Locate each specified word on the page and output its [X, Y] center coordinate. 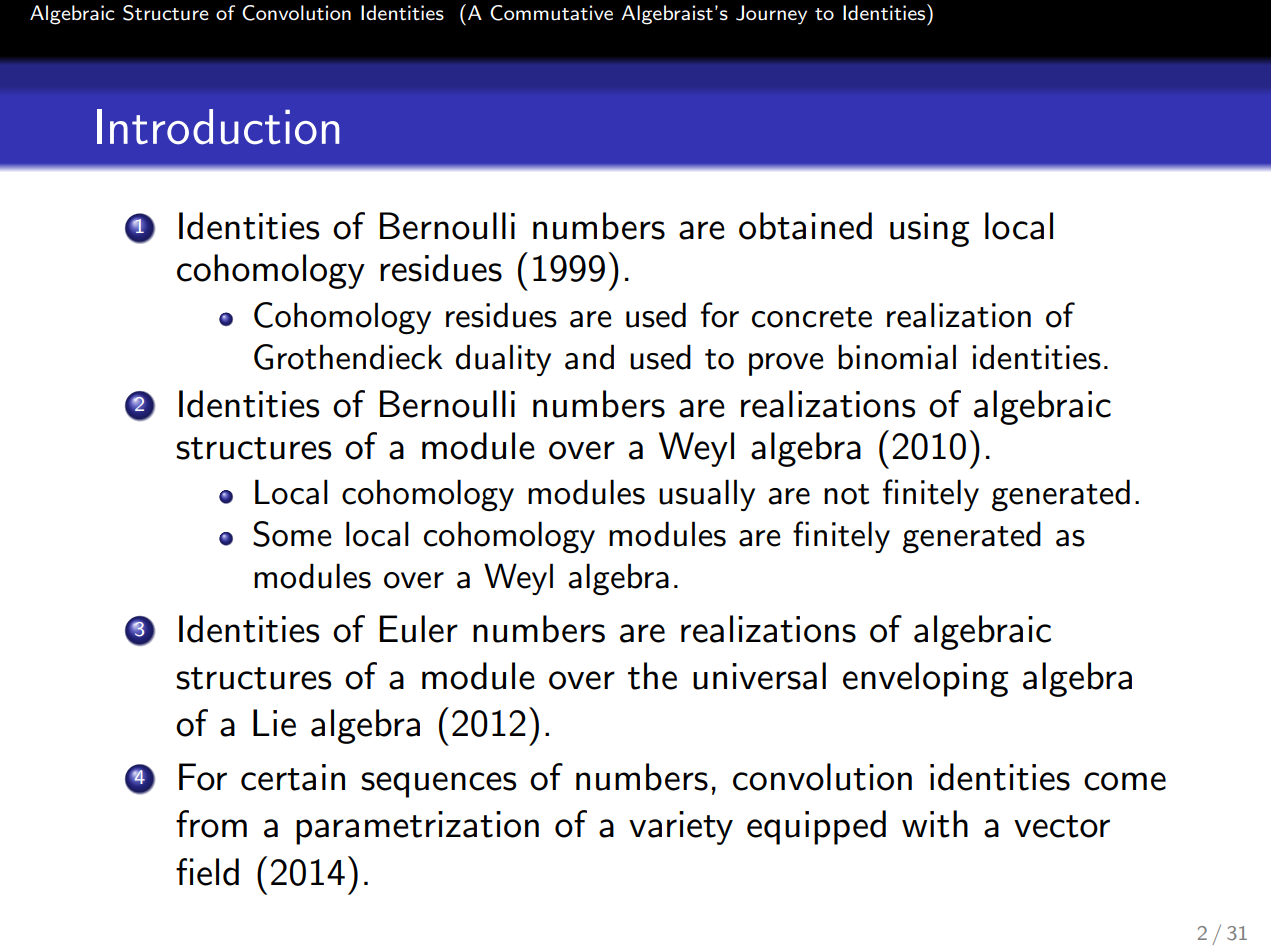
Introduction [218, 127]
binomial [897, 357]
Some [292, 534]
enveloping [926, 679]
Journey [771, 15]
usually [707, 495]
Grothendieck [348, 357]
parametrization [417, 828]
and [589, 357]
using [930, 230]
